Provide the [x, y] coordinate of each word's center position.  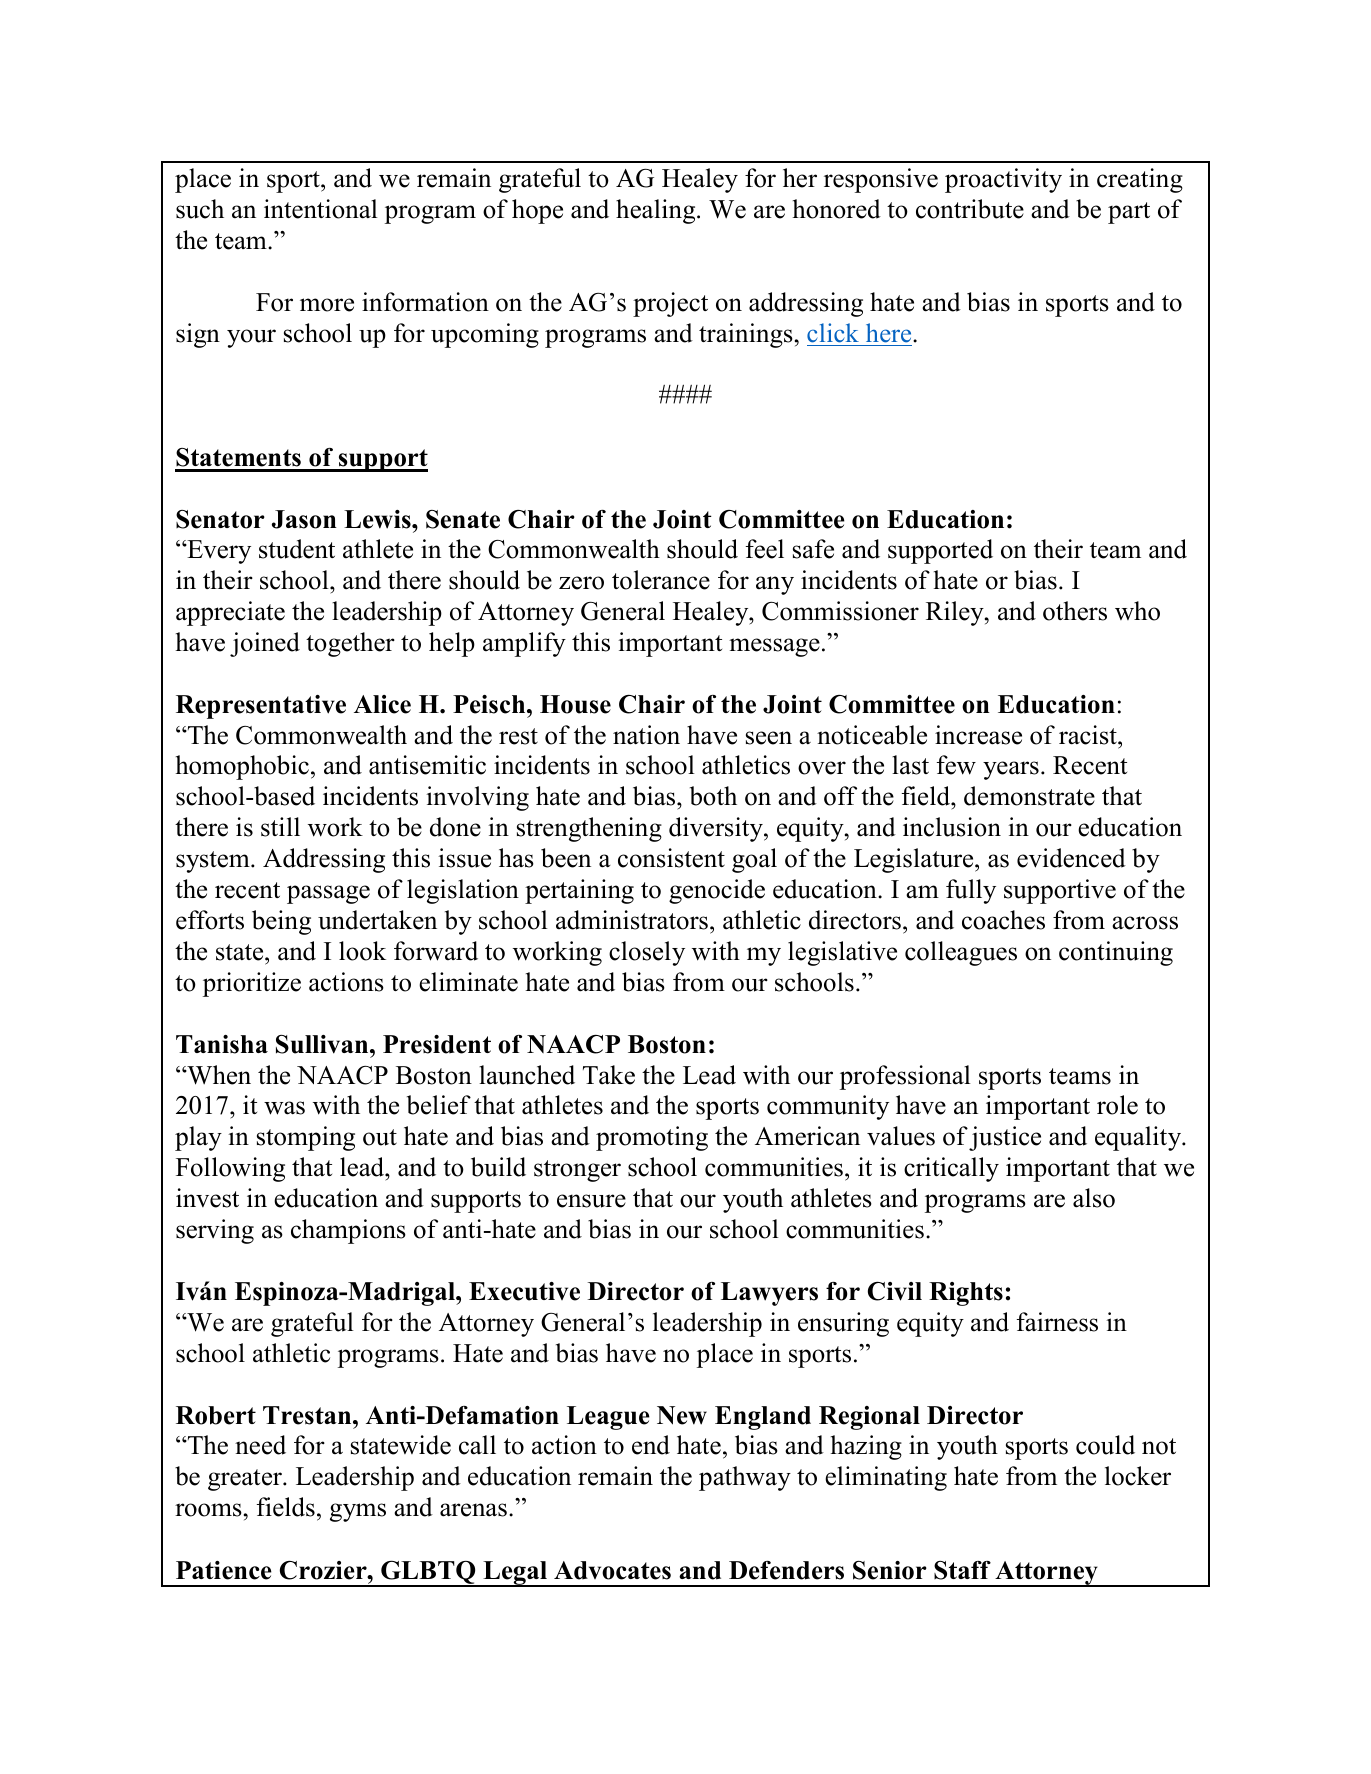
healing [657, 211]
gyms [358, 1512]
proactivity [1003, 180]
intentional [321, 209]
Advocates [612, 1570]
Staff [962, 1570]
